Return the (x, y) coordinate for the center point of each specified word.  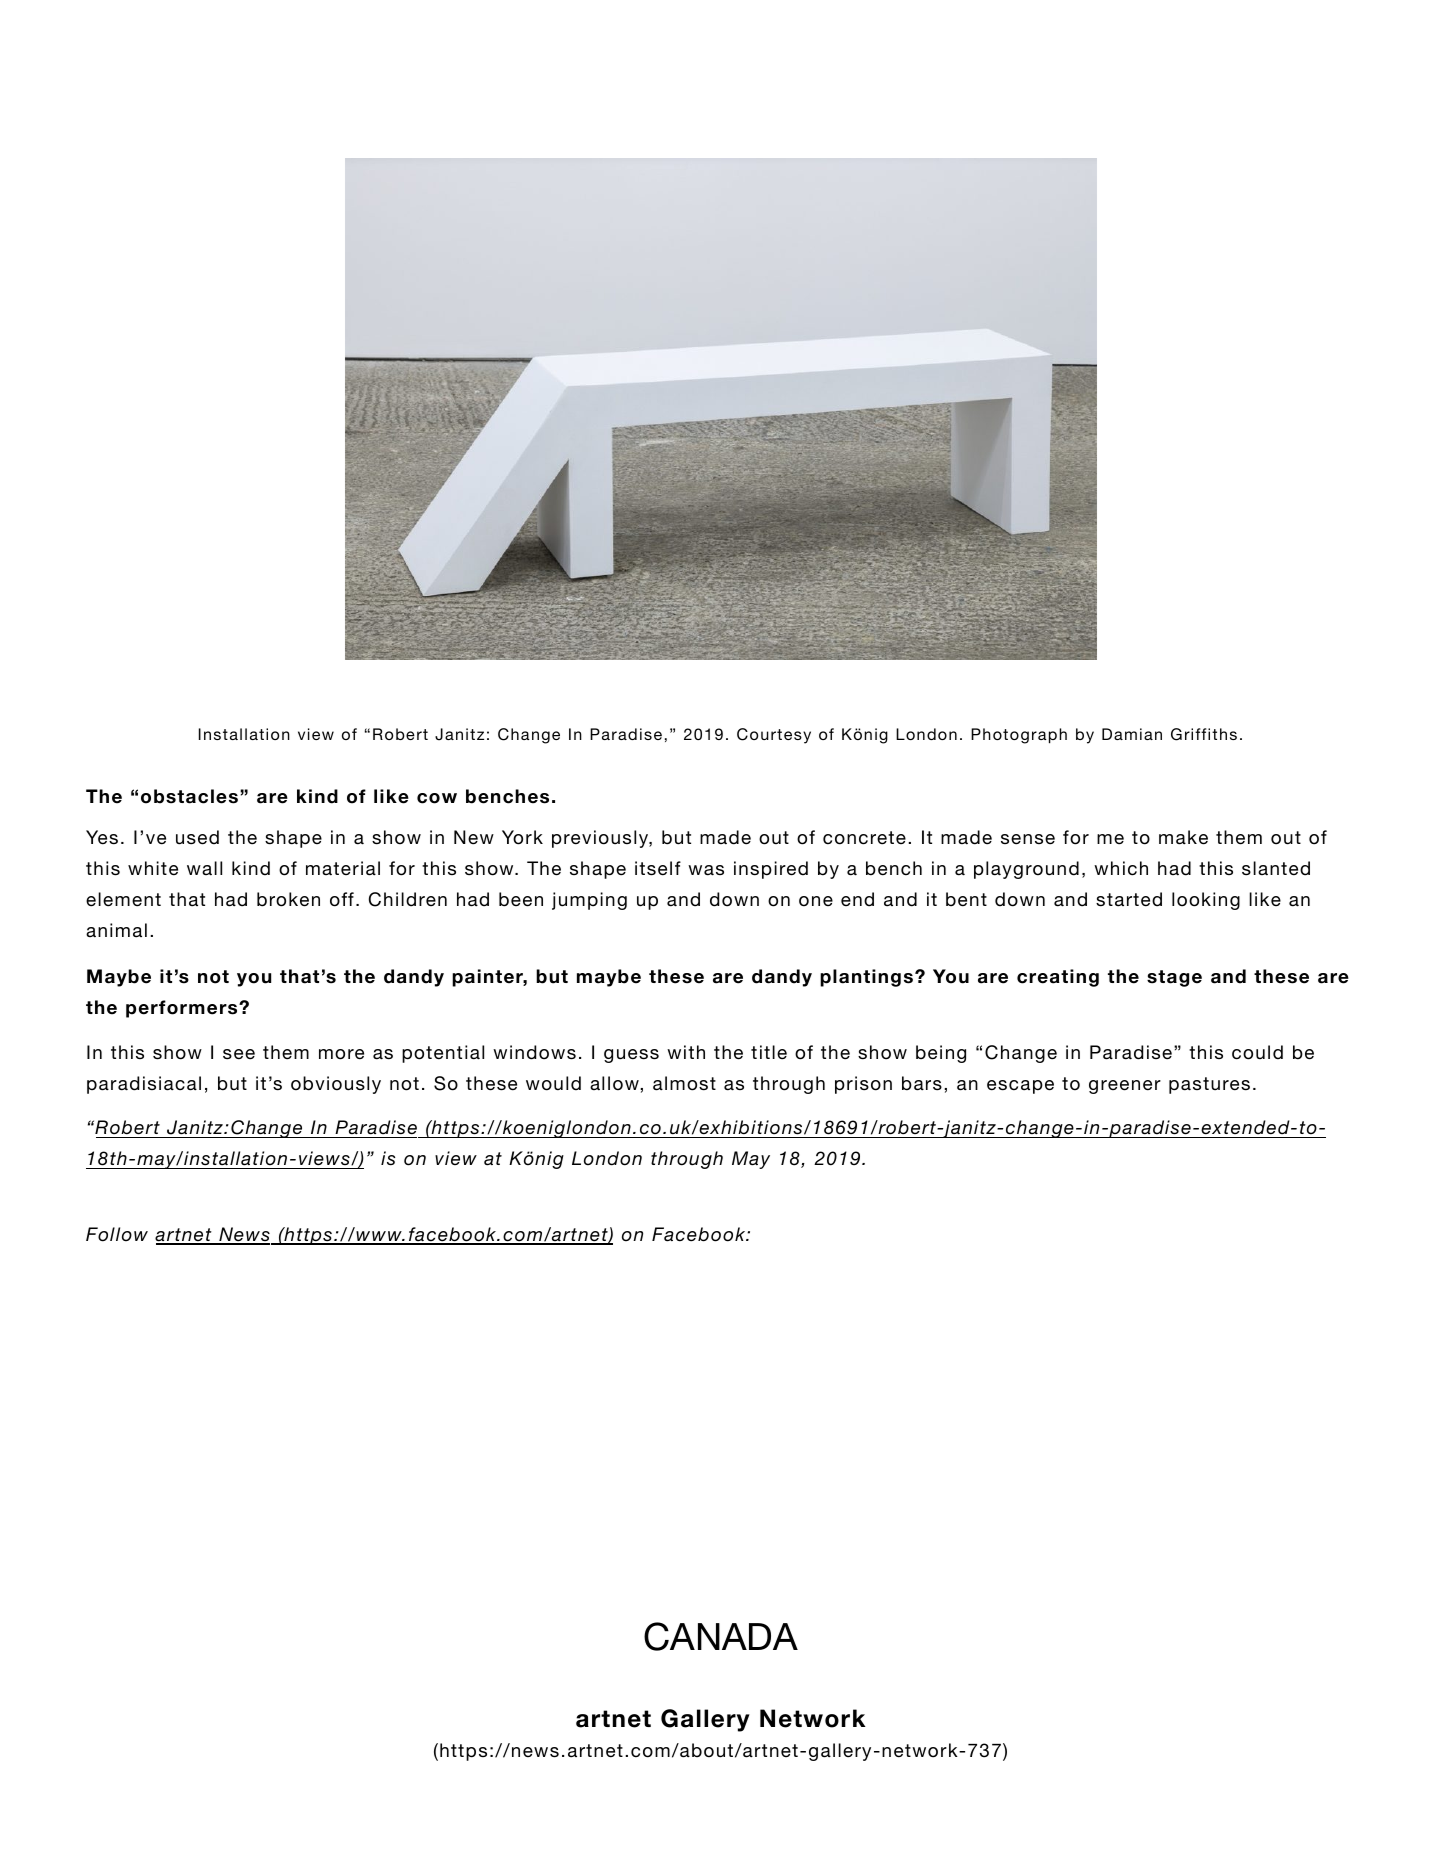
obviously (336, 1085)
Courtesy (774, 736)
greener (1125, 1087)
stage (1174, 978)
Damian (1132, 734)
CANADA (721, 1636)
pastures (1209, 1085)
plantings (866, 978)
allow (614, 1083)
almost (684, 1083)
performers (183, 1009)
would (553, 1083)
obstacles (189, 796)
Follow (117, 1234)
